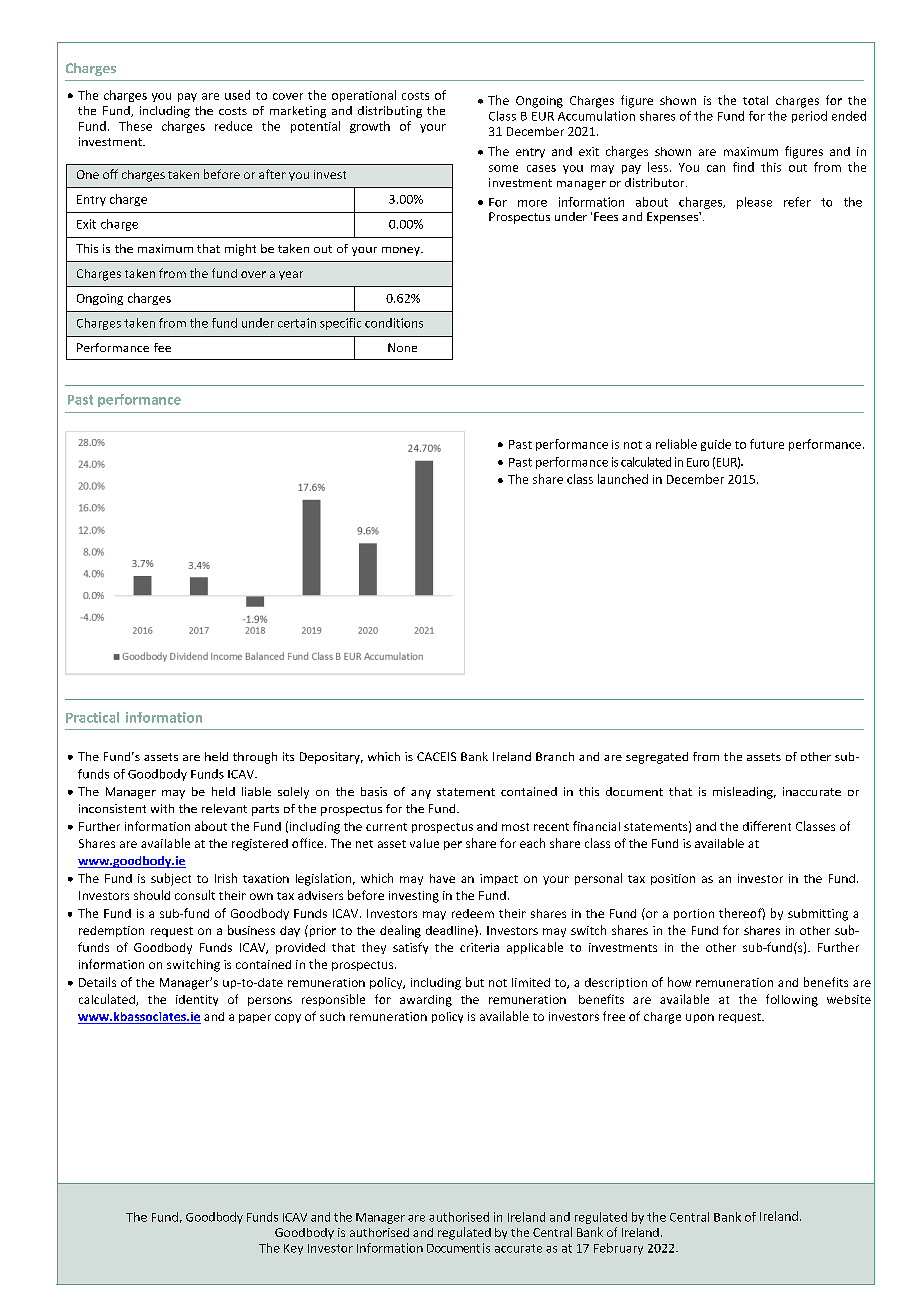  Describe the element at coordinates (135, 126) in the document. I see `These` at that location.
